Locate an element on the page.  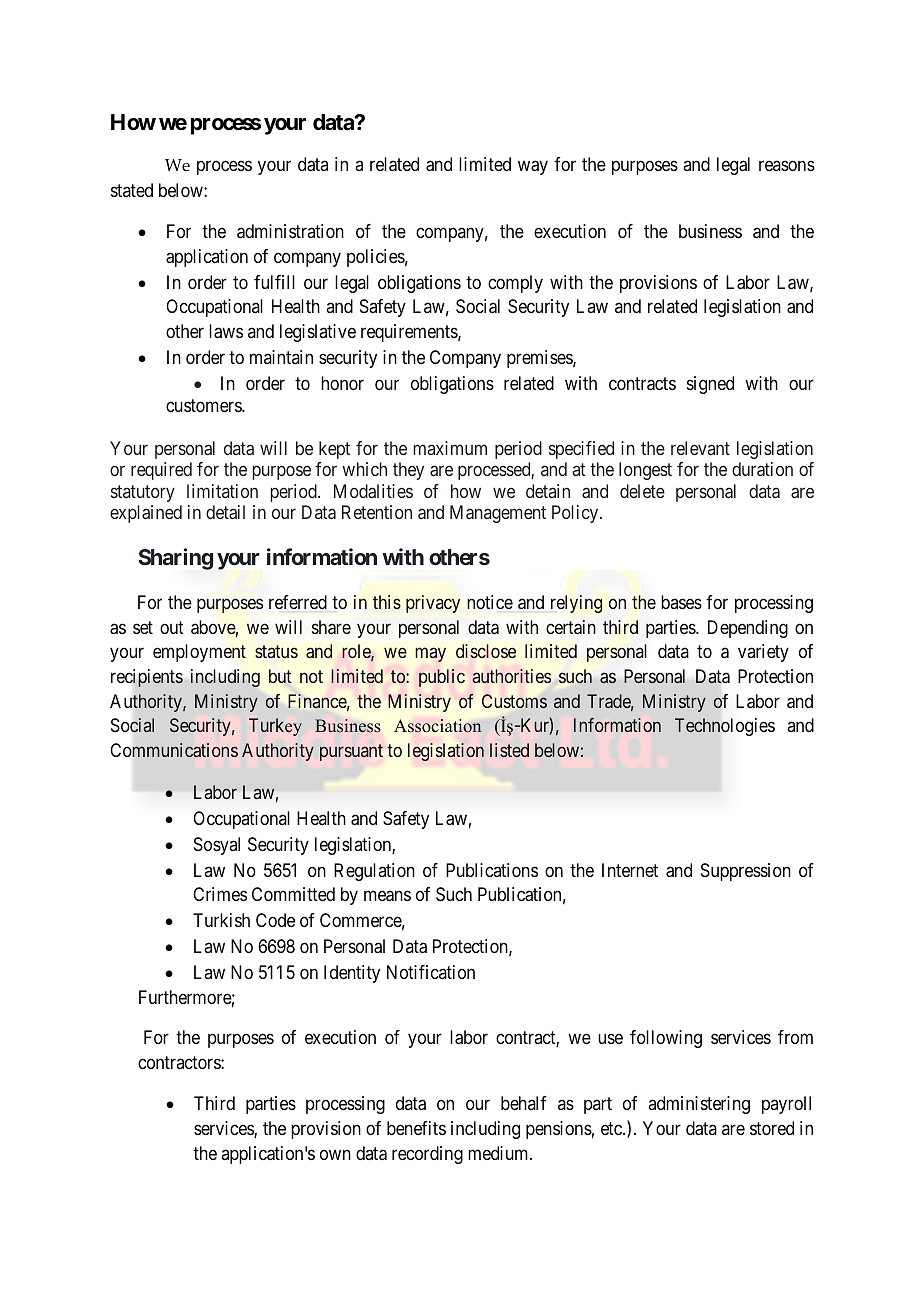
reasons is located at coordinates (787, 166).
